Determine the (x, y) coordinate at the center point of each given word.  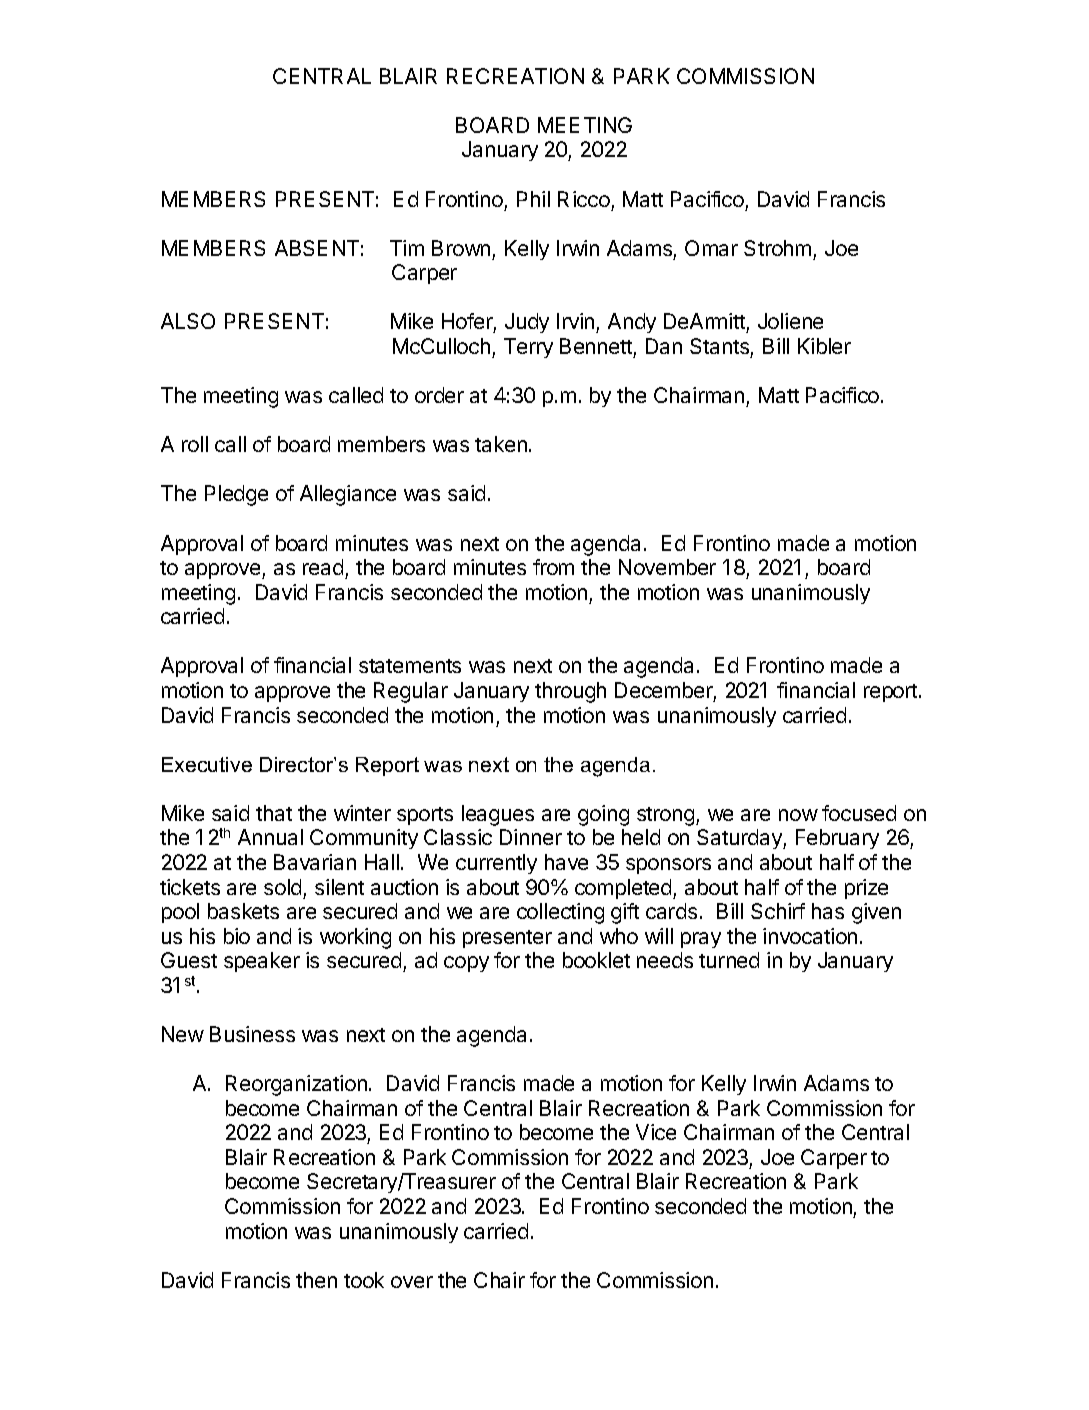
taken (501, 444)
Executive (207, 764)
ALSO (188, 321)
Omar (711, 248)
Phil (533, 199)
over (412, 1282)
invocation (810, 936)
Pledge (236, 495)
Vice (656, 1132)
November (667, 567)
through (570, 692)
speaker (262, 962)
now (798, 815)
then (316, 1280)
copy (466, 964)
